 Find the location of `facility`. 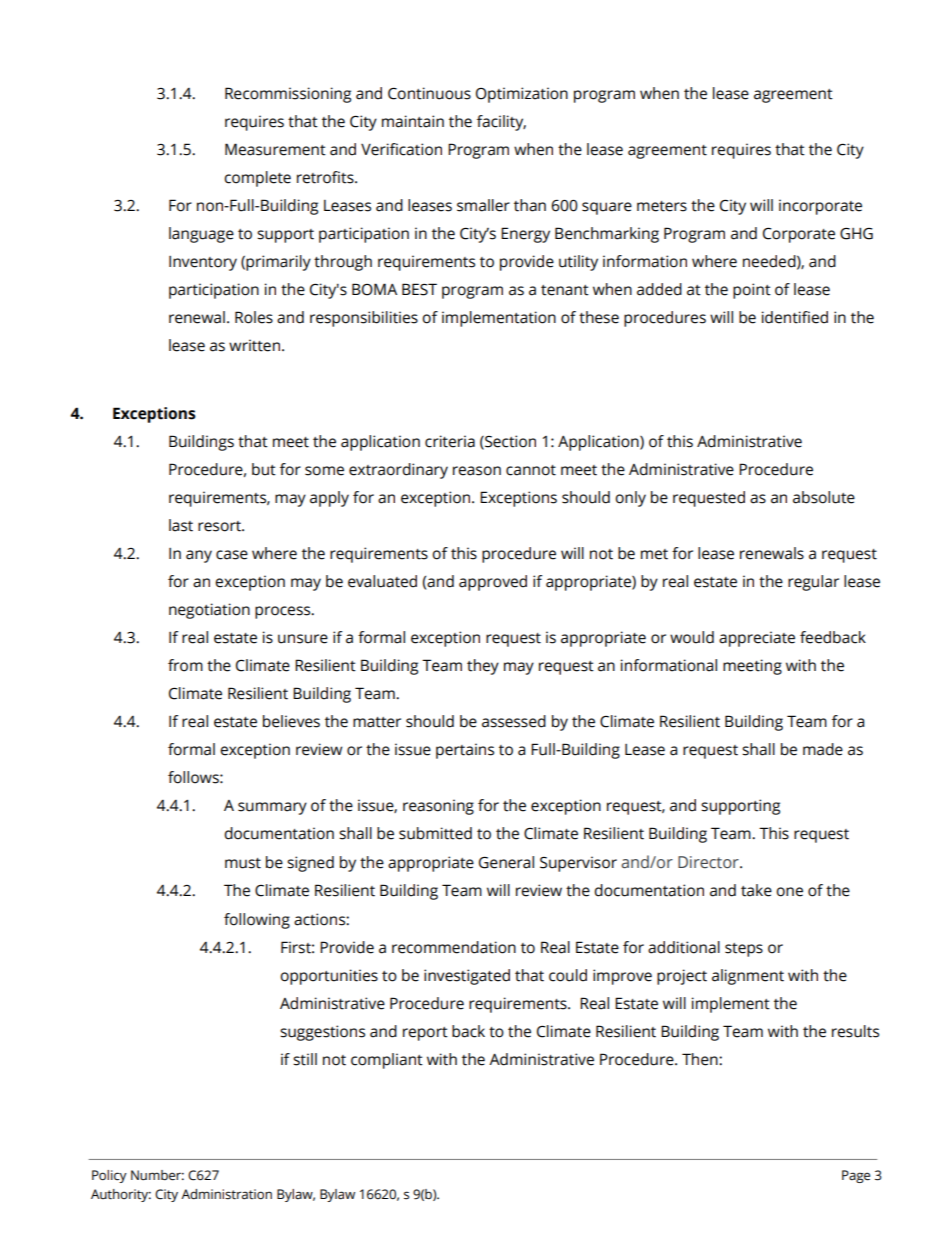

facility is located at coordinates (501, 123).
